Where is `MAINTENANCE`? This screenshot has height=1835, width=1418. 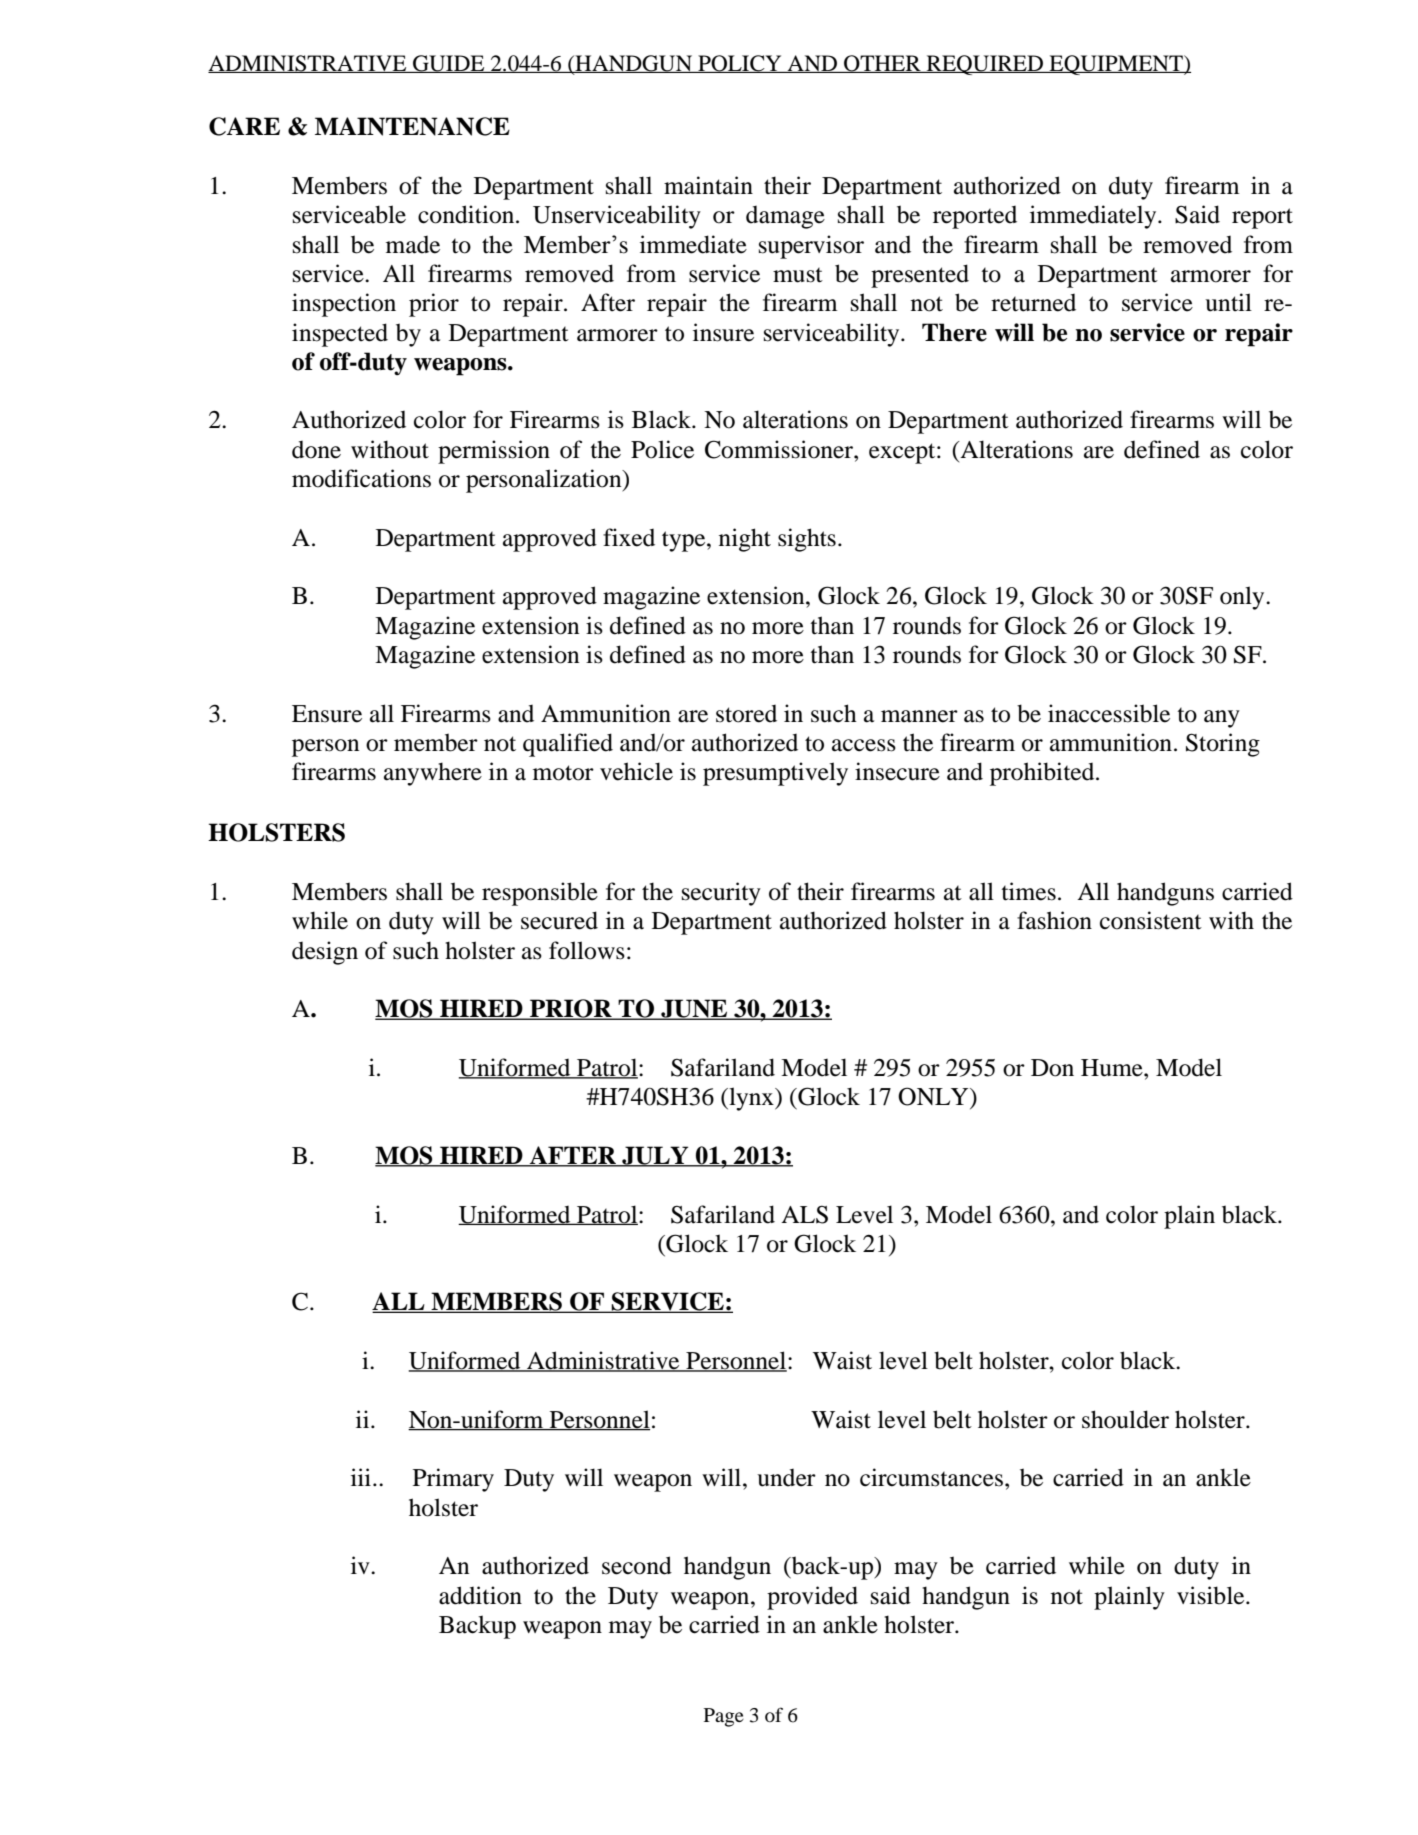 MAINTENANCE is located at coordinates (412, 126).
